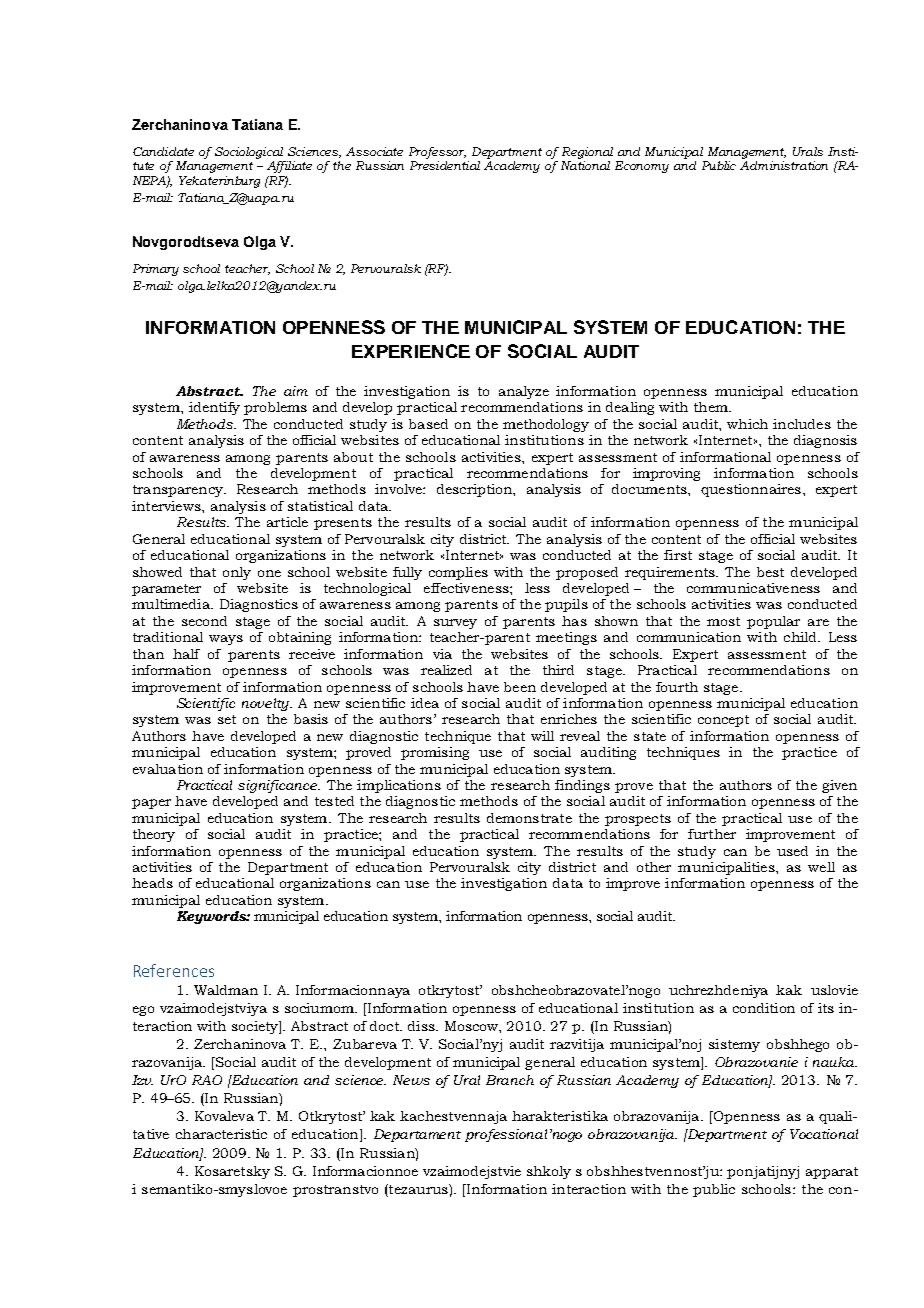  Describe the element at coordinates (773, 622) in the screenshot. I see `popular` at that location.
